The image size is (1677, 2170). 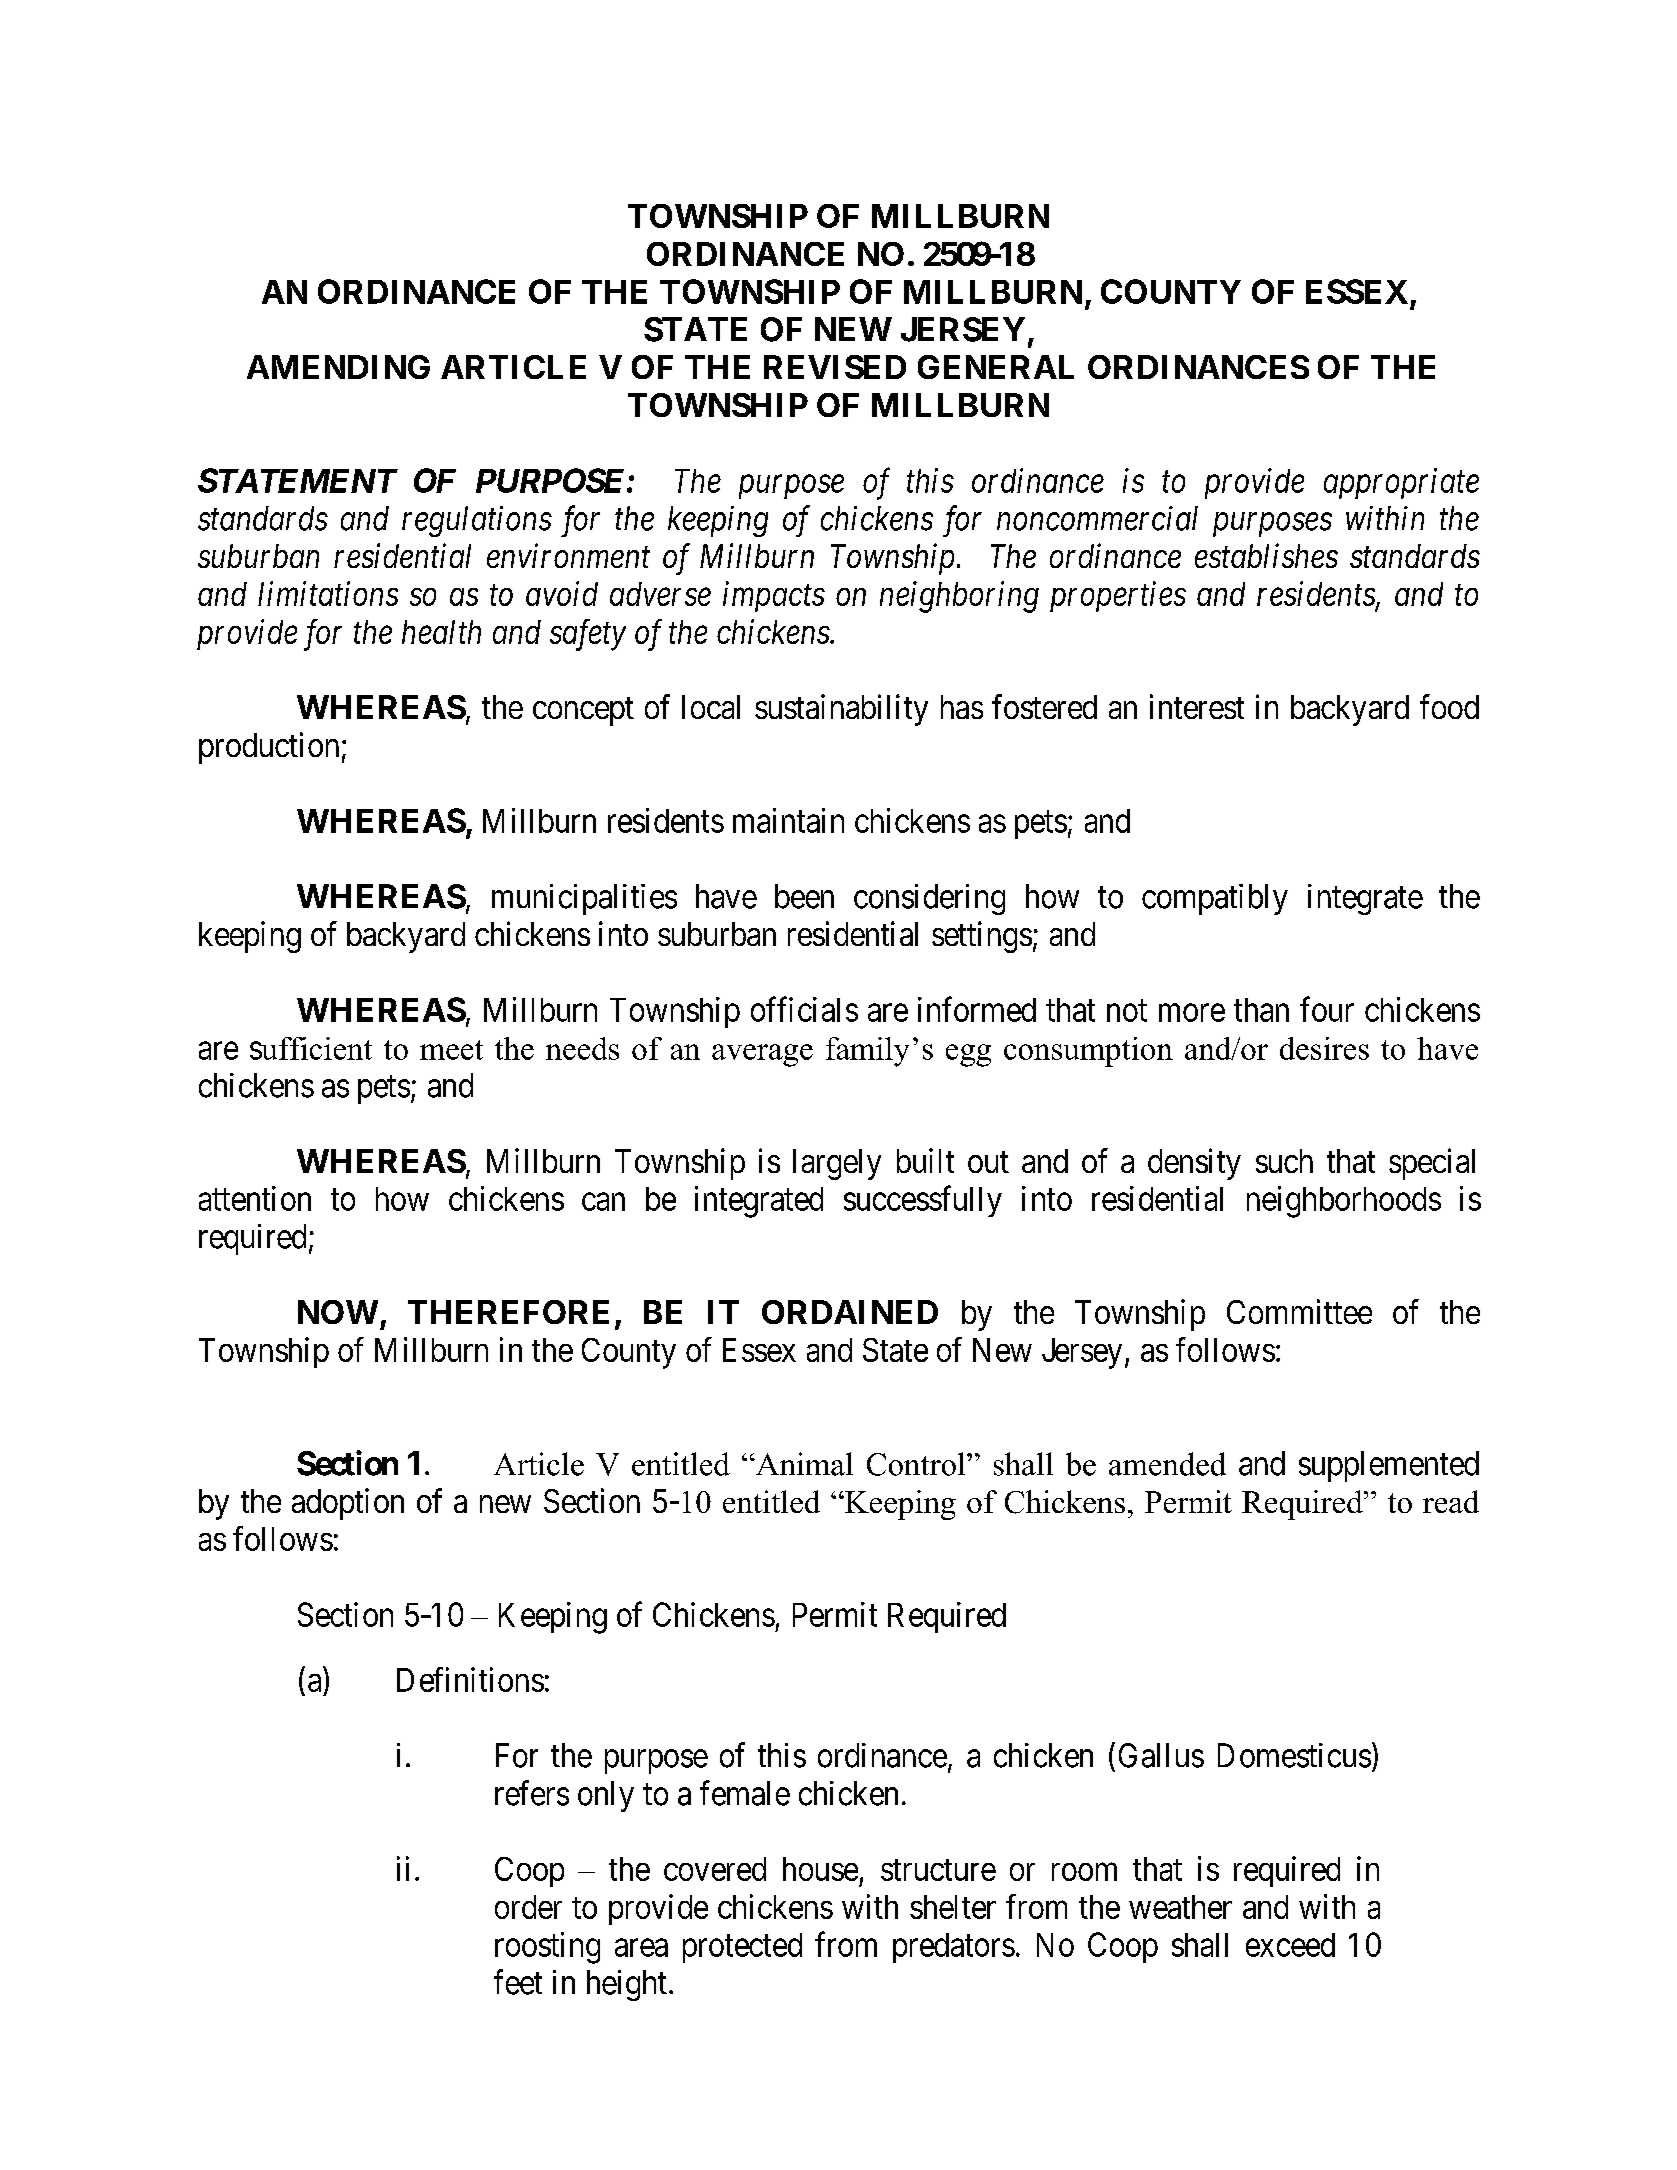 I want to click on AMENDING, so click(x=338, y=367).
